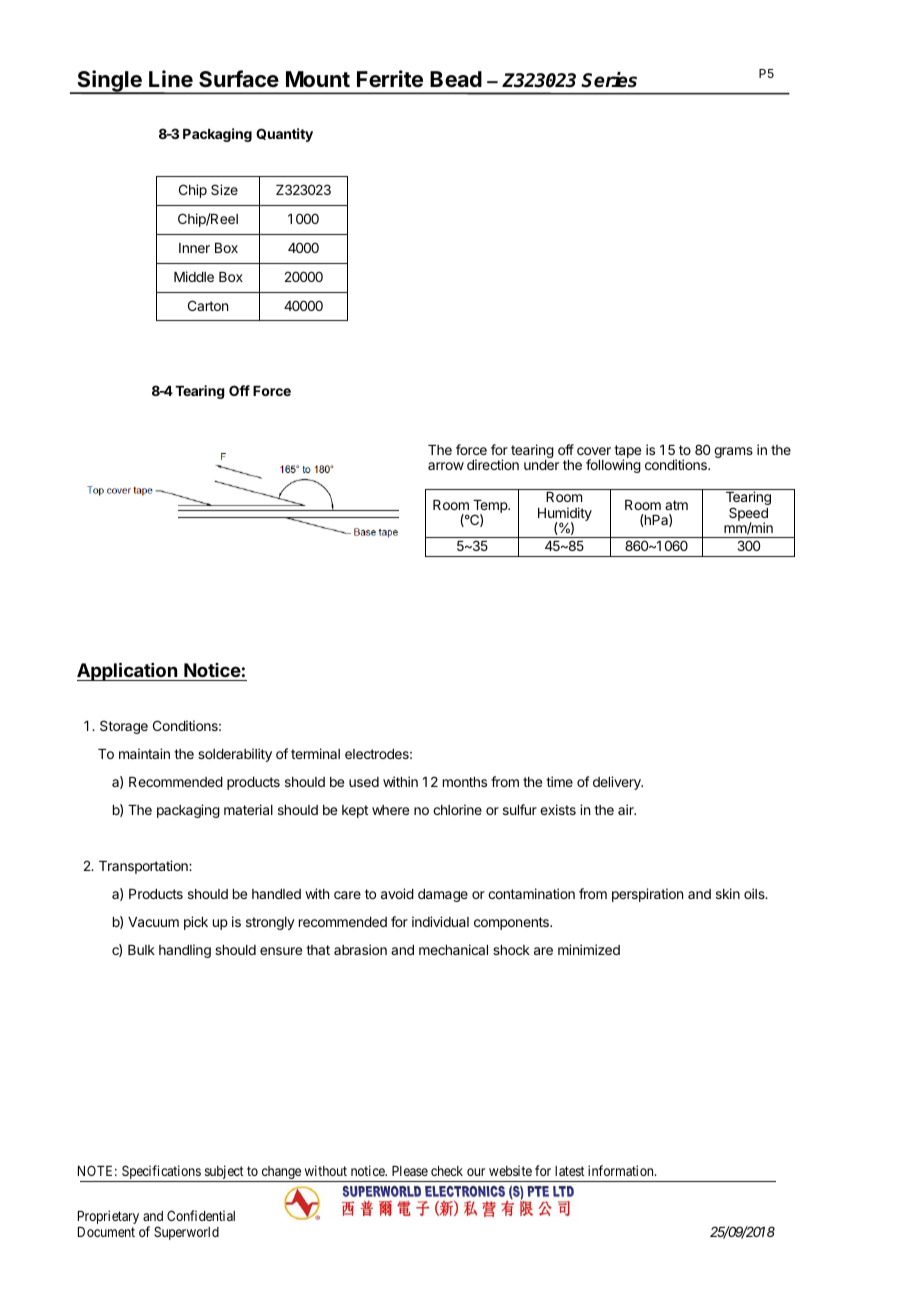 The height and width of the image is (1308, 924). Describe the element at coordinates (128, 671) in the image. I see `Application` at that location.
